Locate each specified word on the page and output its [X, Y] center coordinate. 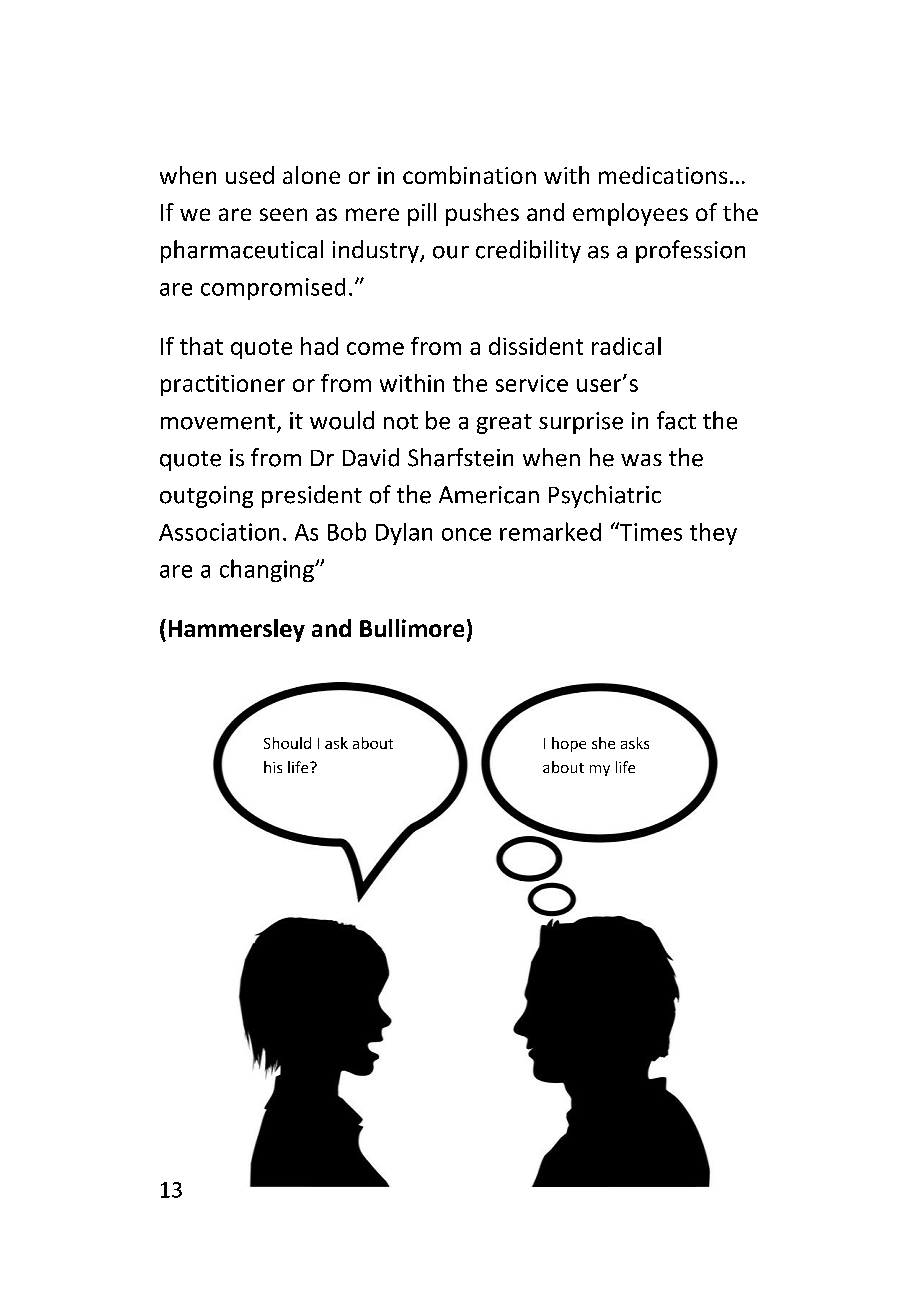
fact [676, 420]
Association [219, 532]
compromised [273, 289]
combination [469, 175]
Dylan [404, 534]
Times [650, 531]
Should [287, 743]
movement [218, 422]
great [504, 424]
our [451, 252]
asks [635, 743]
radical [626, 346]
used [250, 175]
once [466, 534]
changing [268, 570]
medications [663, 175]
